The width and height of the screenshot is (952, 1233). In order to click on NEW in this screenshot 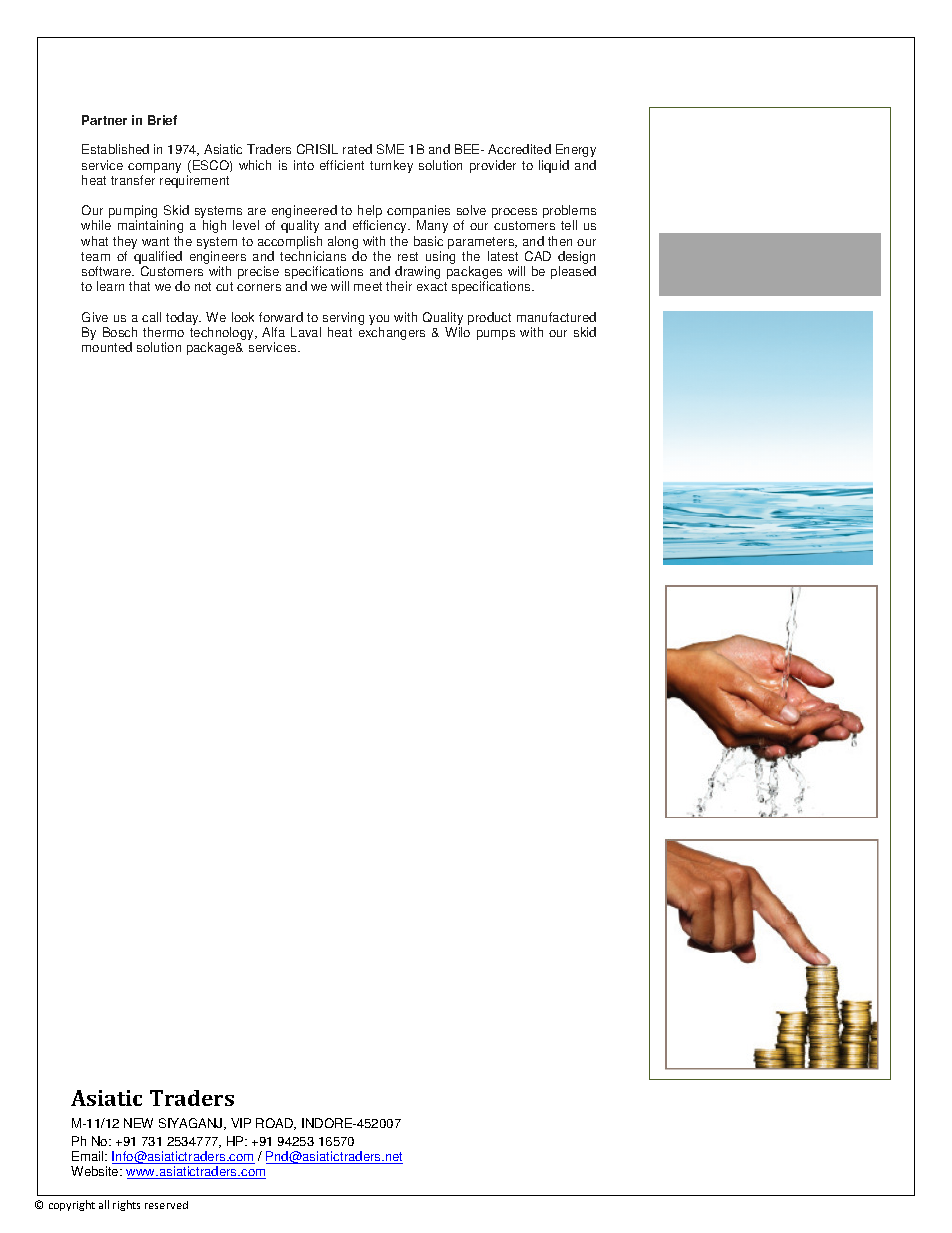, I will do `click(138, 1123)`.
